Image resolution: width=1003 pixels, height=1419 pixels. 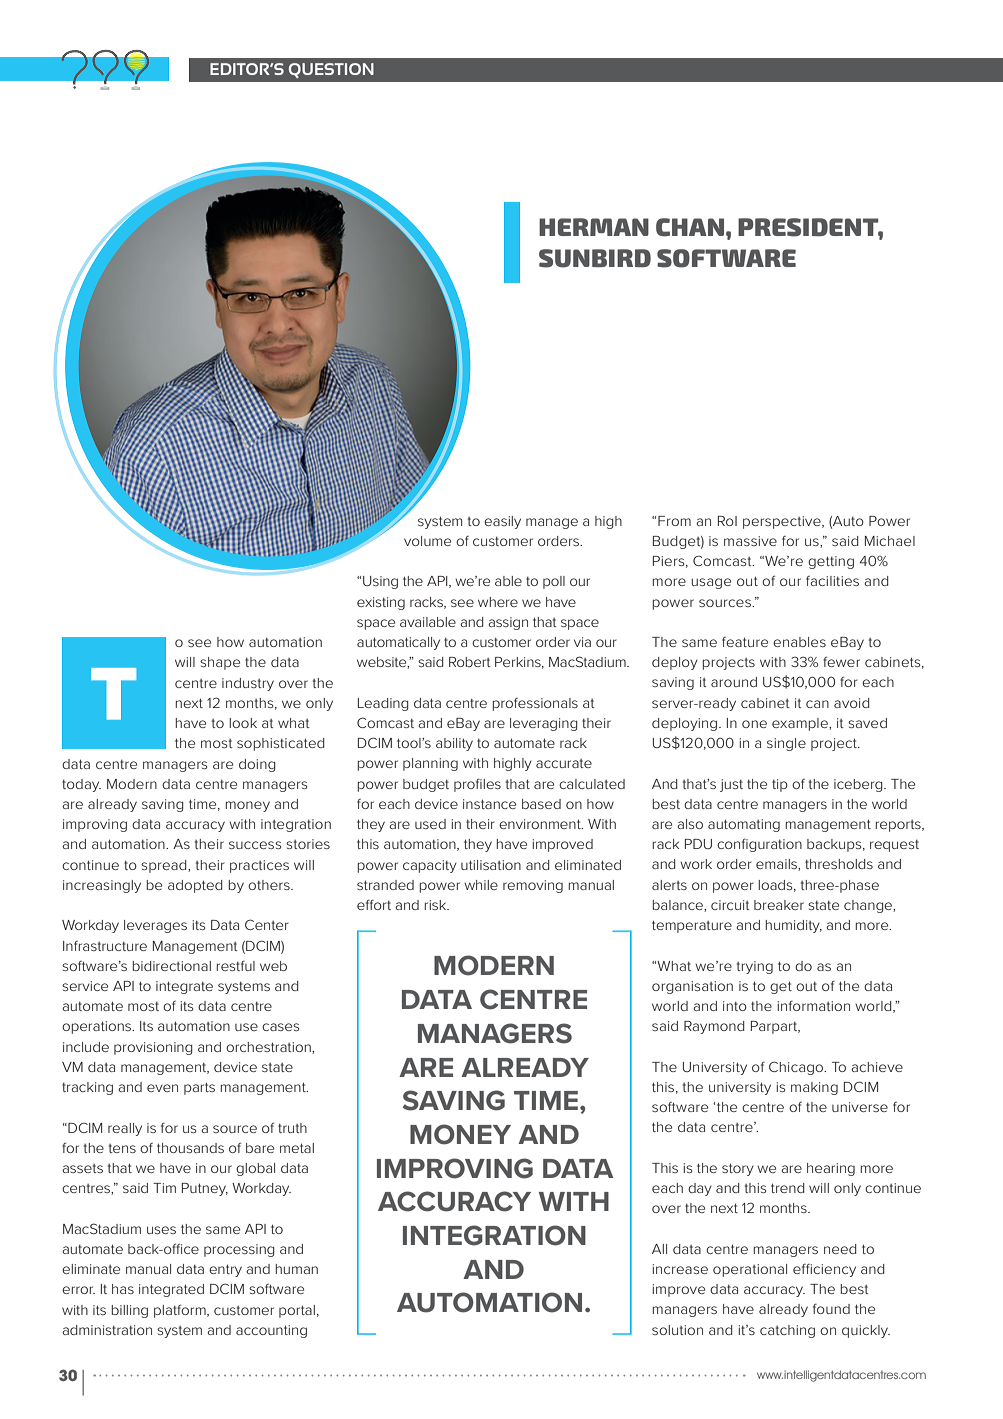 I want to click on perspective, so click(x=783, y=522).
